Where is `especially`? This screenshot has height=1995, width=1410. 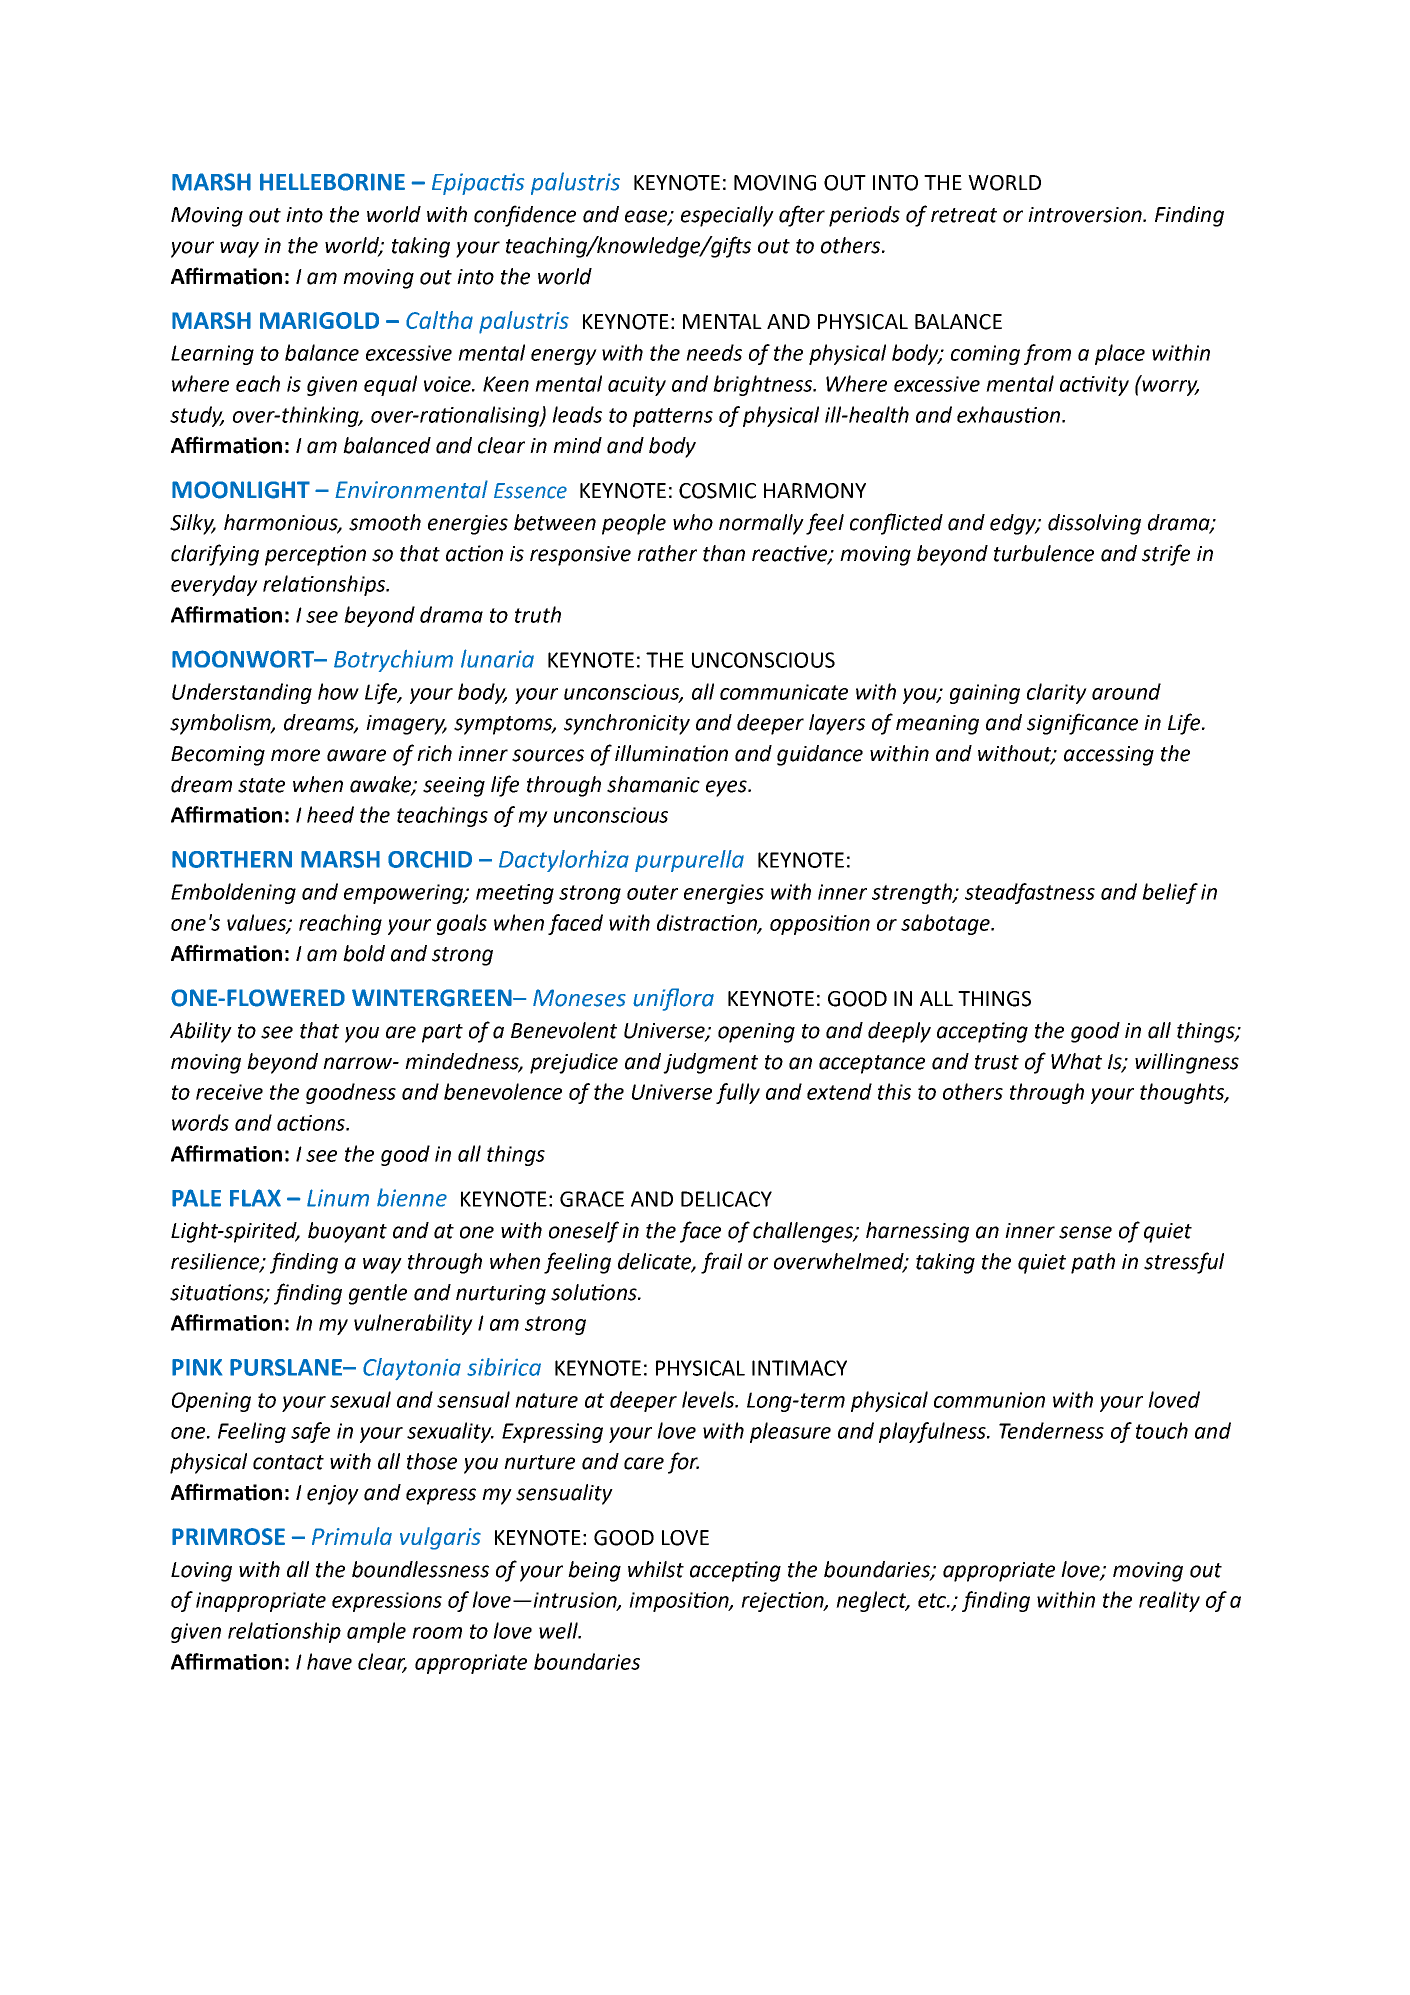
especially is located at coordinates (727, 216).
